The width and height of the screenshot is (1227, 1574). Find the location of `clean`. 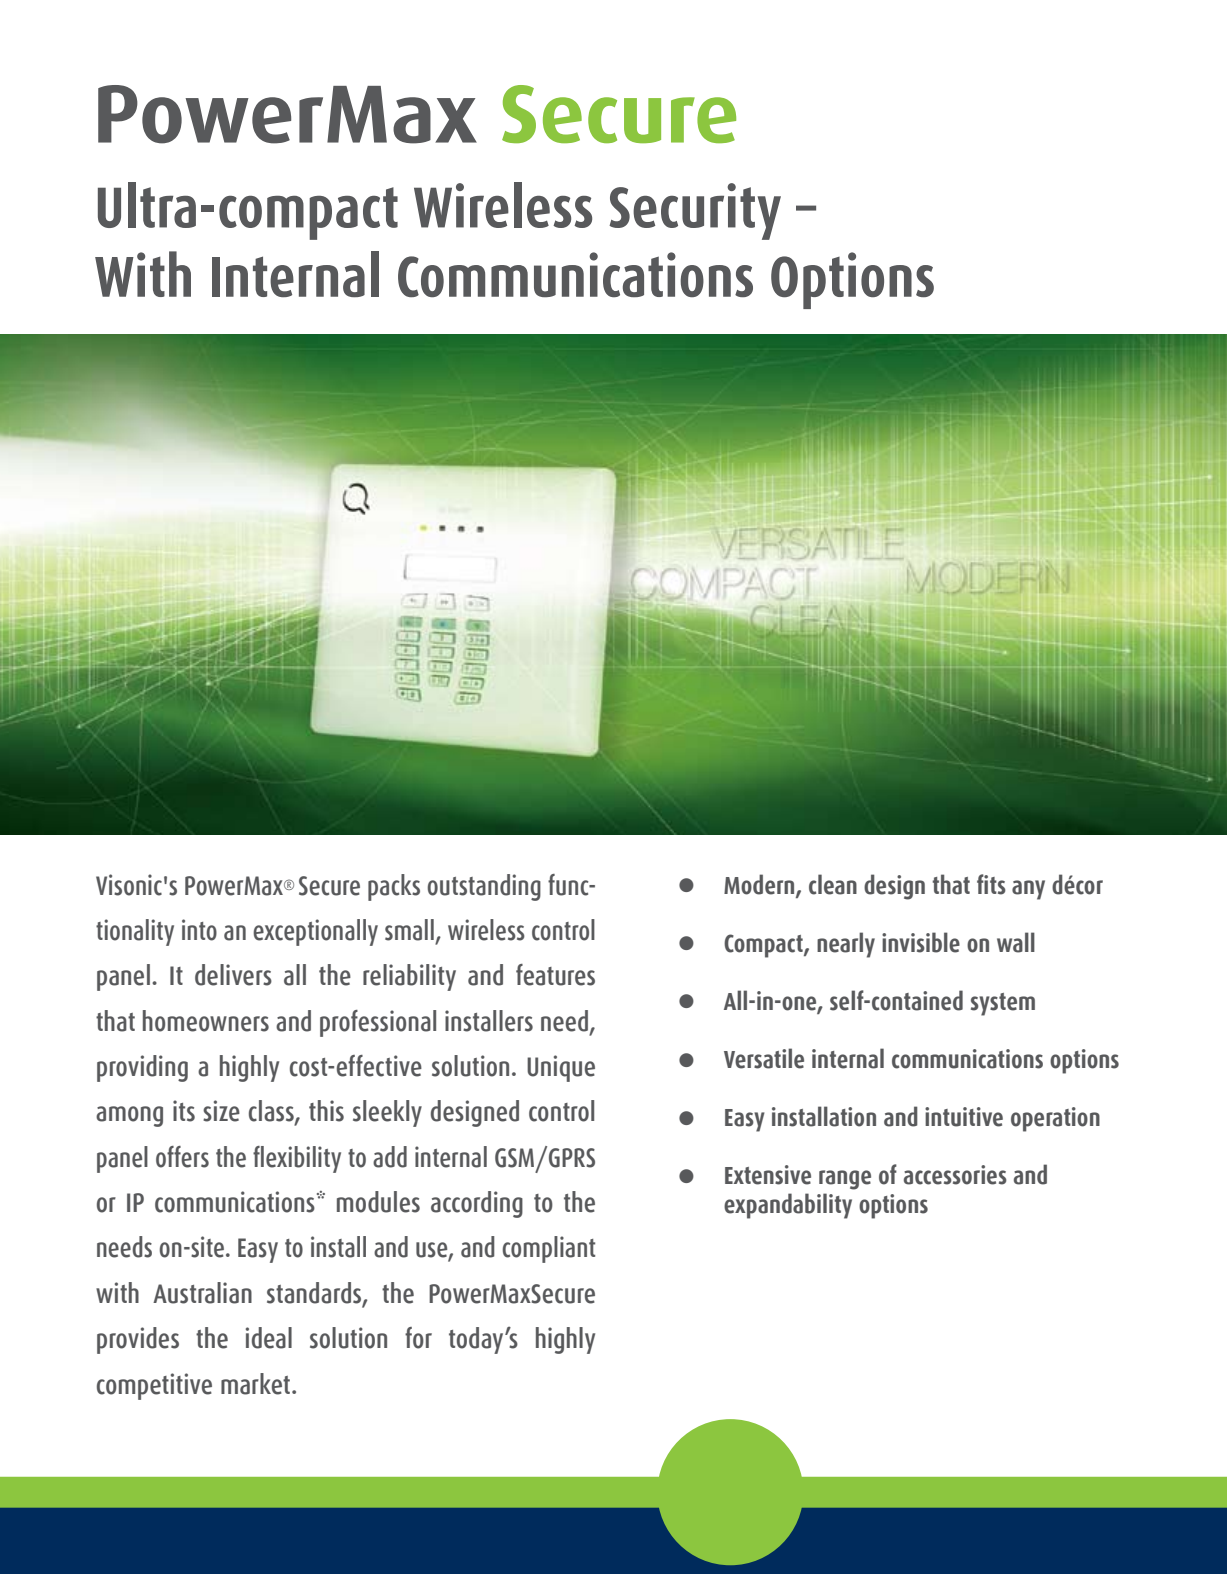

clean is located at coordinates (833, 884).
